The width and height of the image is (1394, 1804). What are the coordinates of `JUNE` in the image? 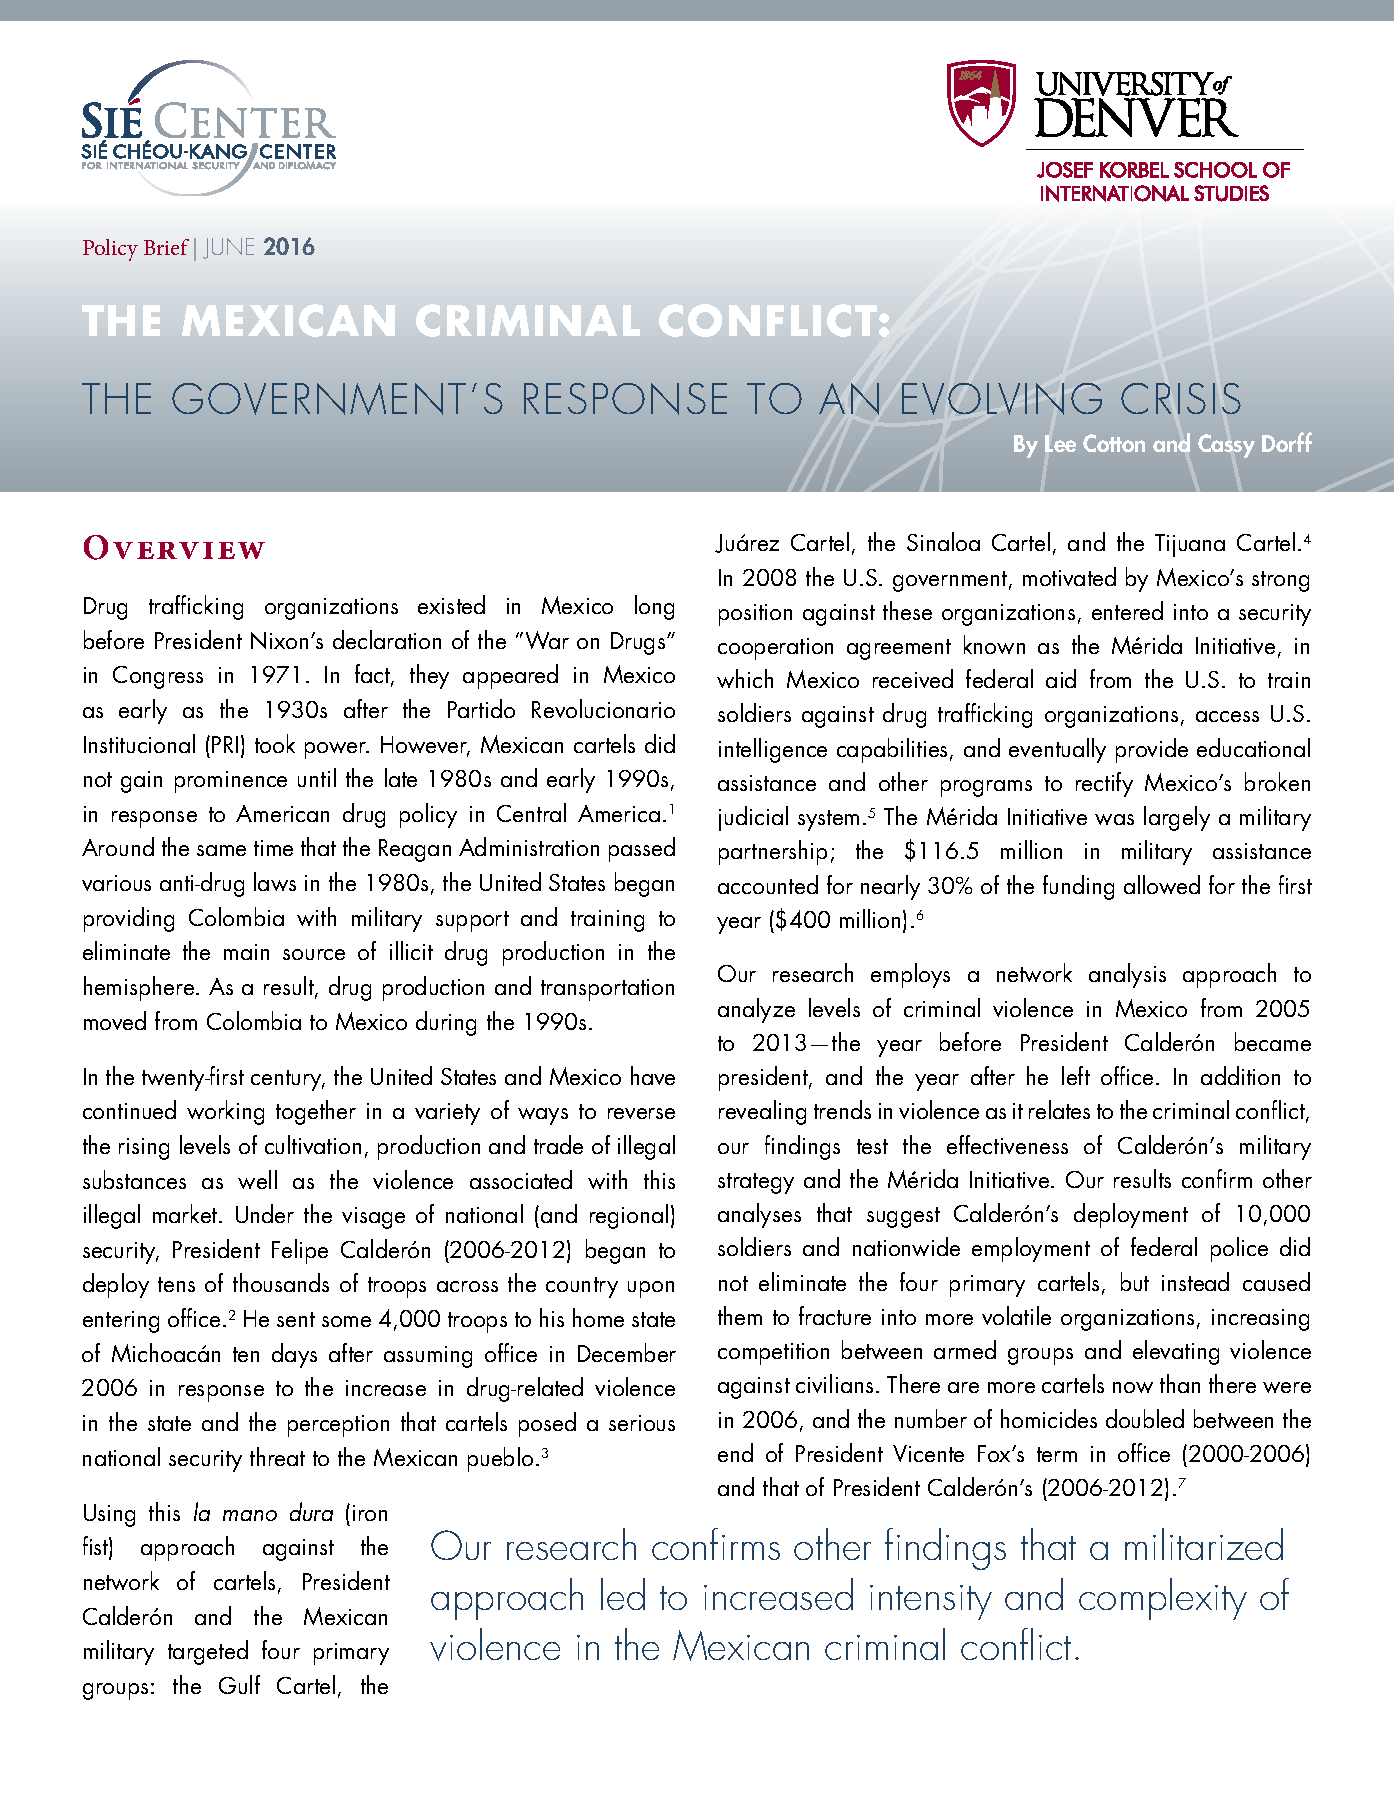 It's located at (228, 248).
